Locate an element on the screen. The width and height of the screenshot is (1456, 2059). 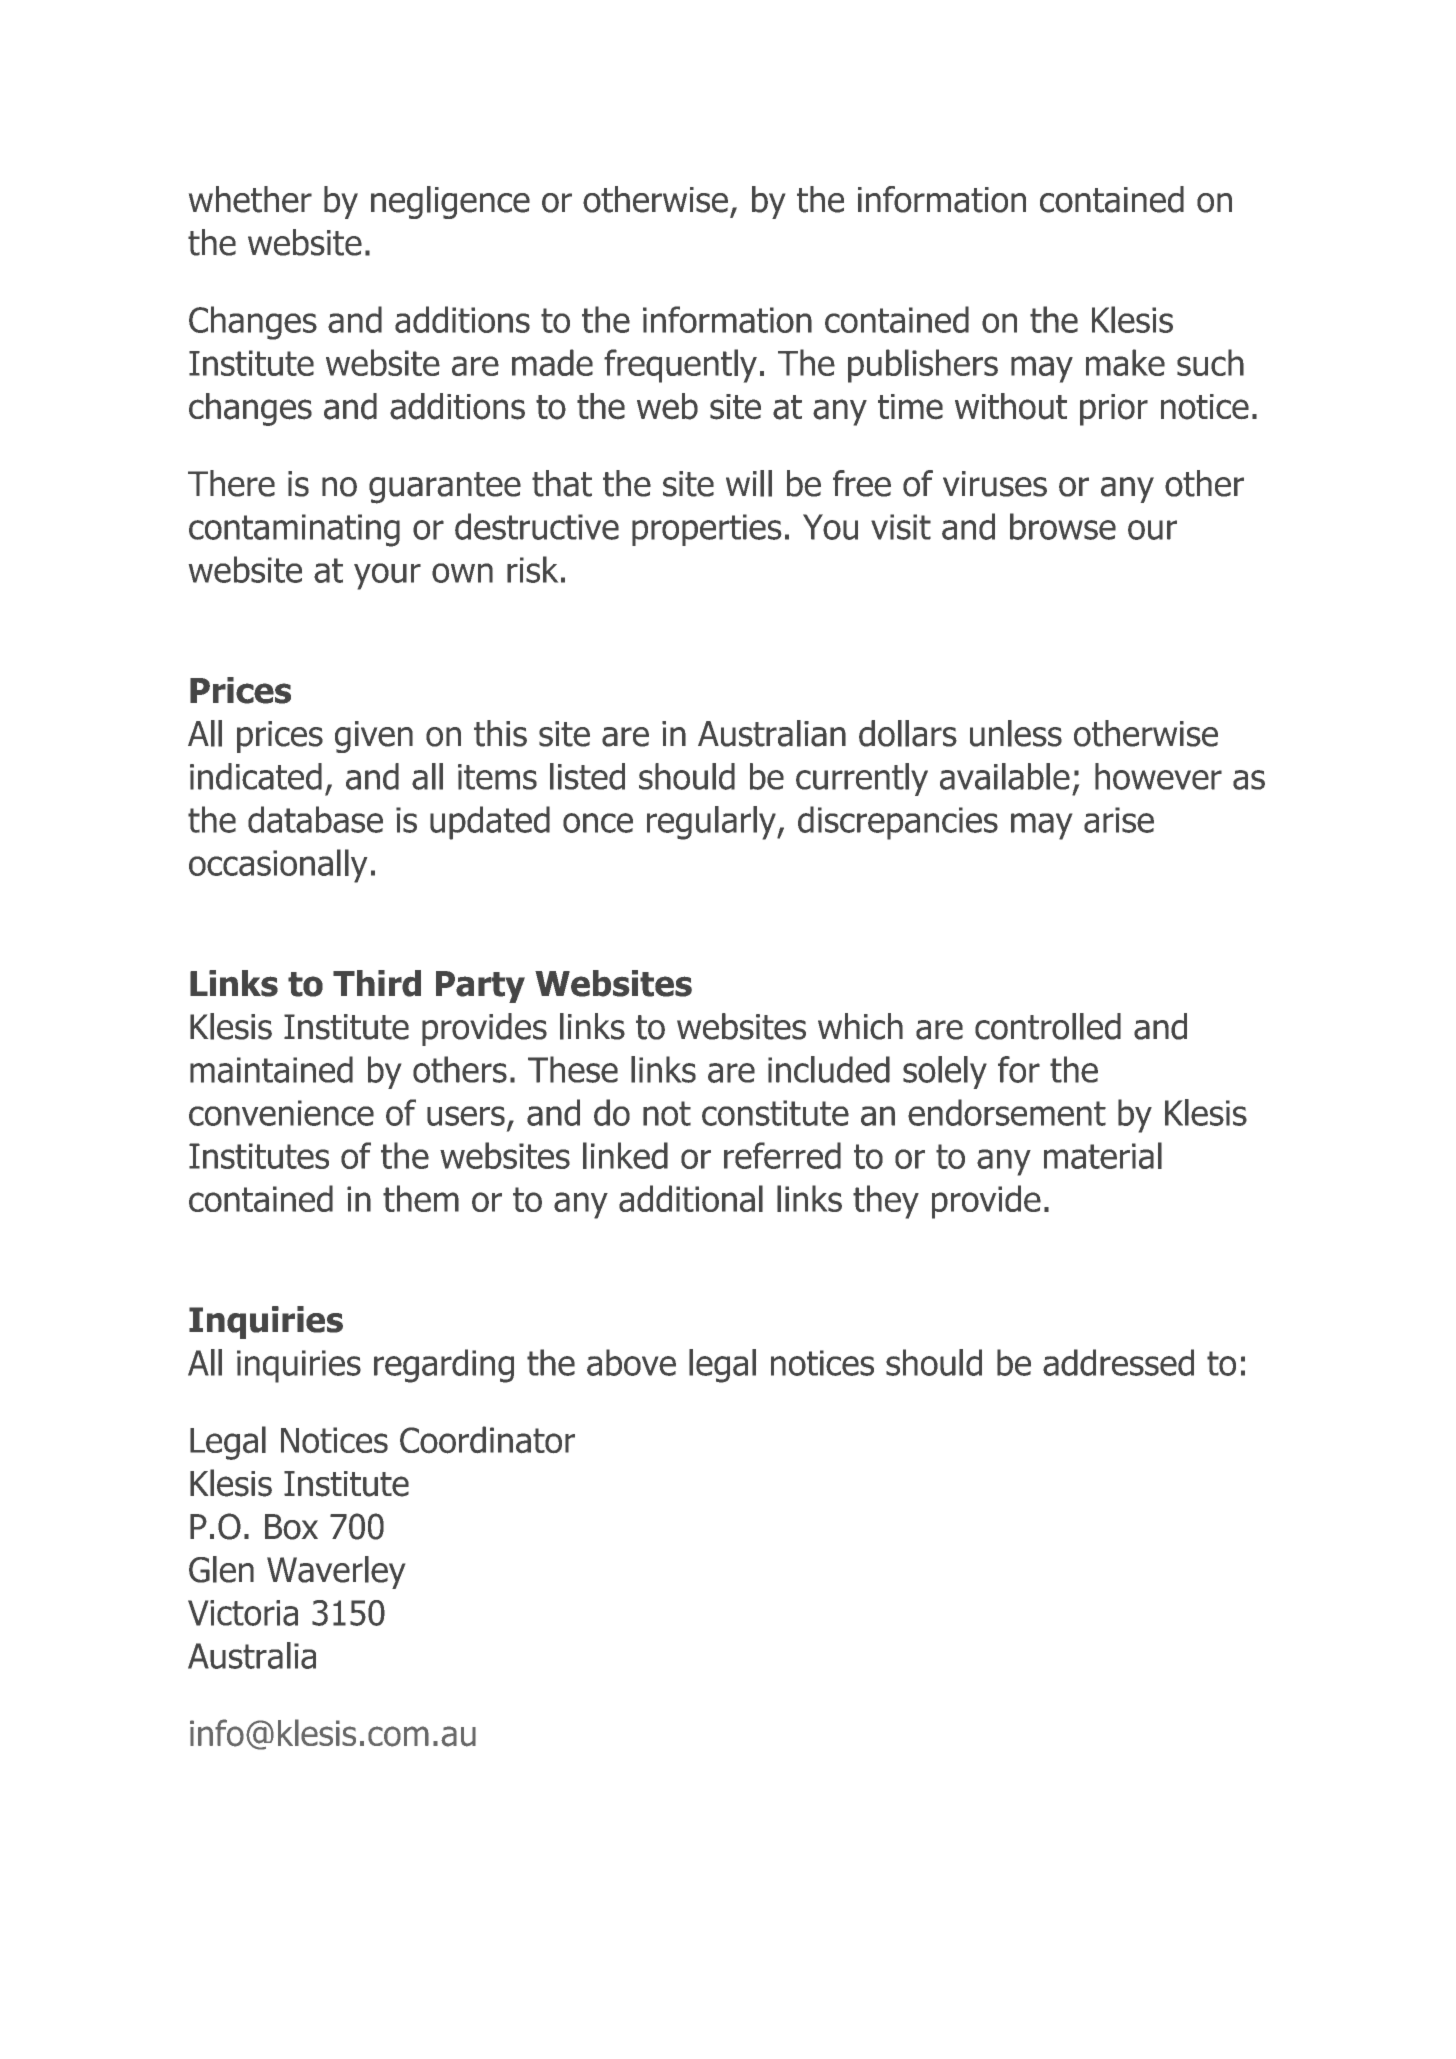
Waverley is located at coordinates (336, 1572).
